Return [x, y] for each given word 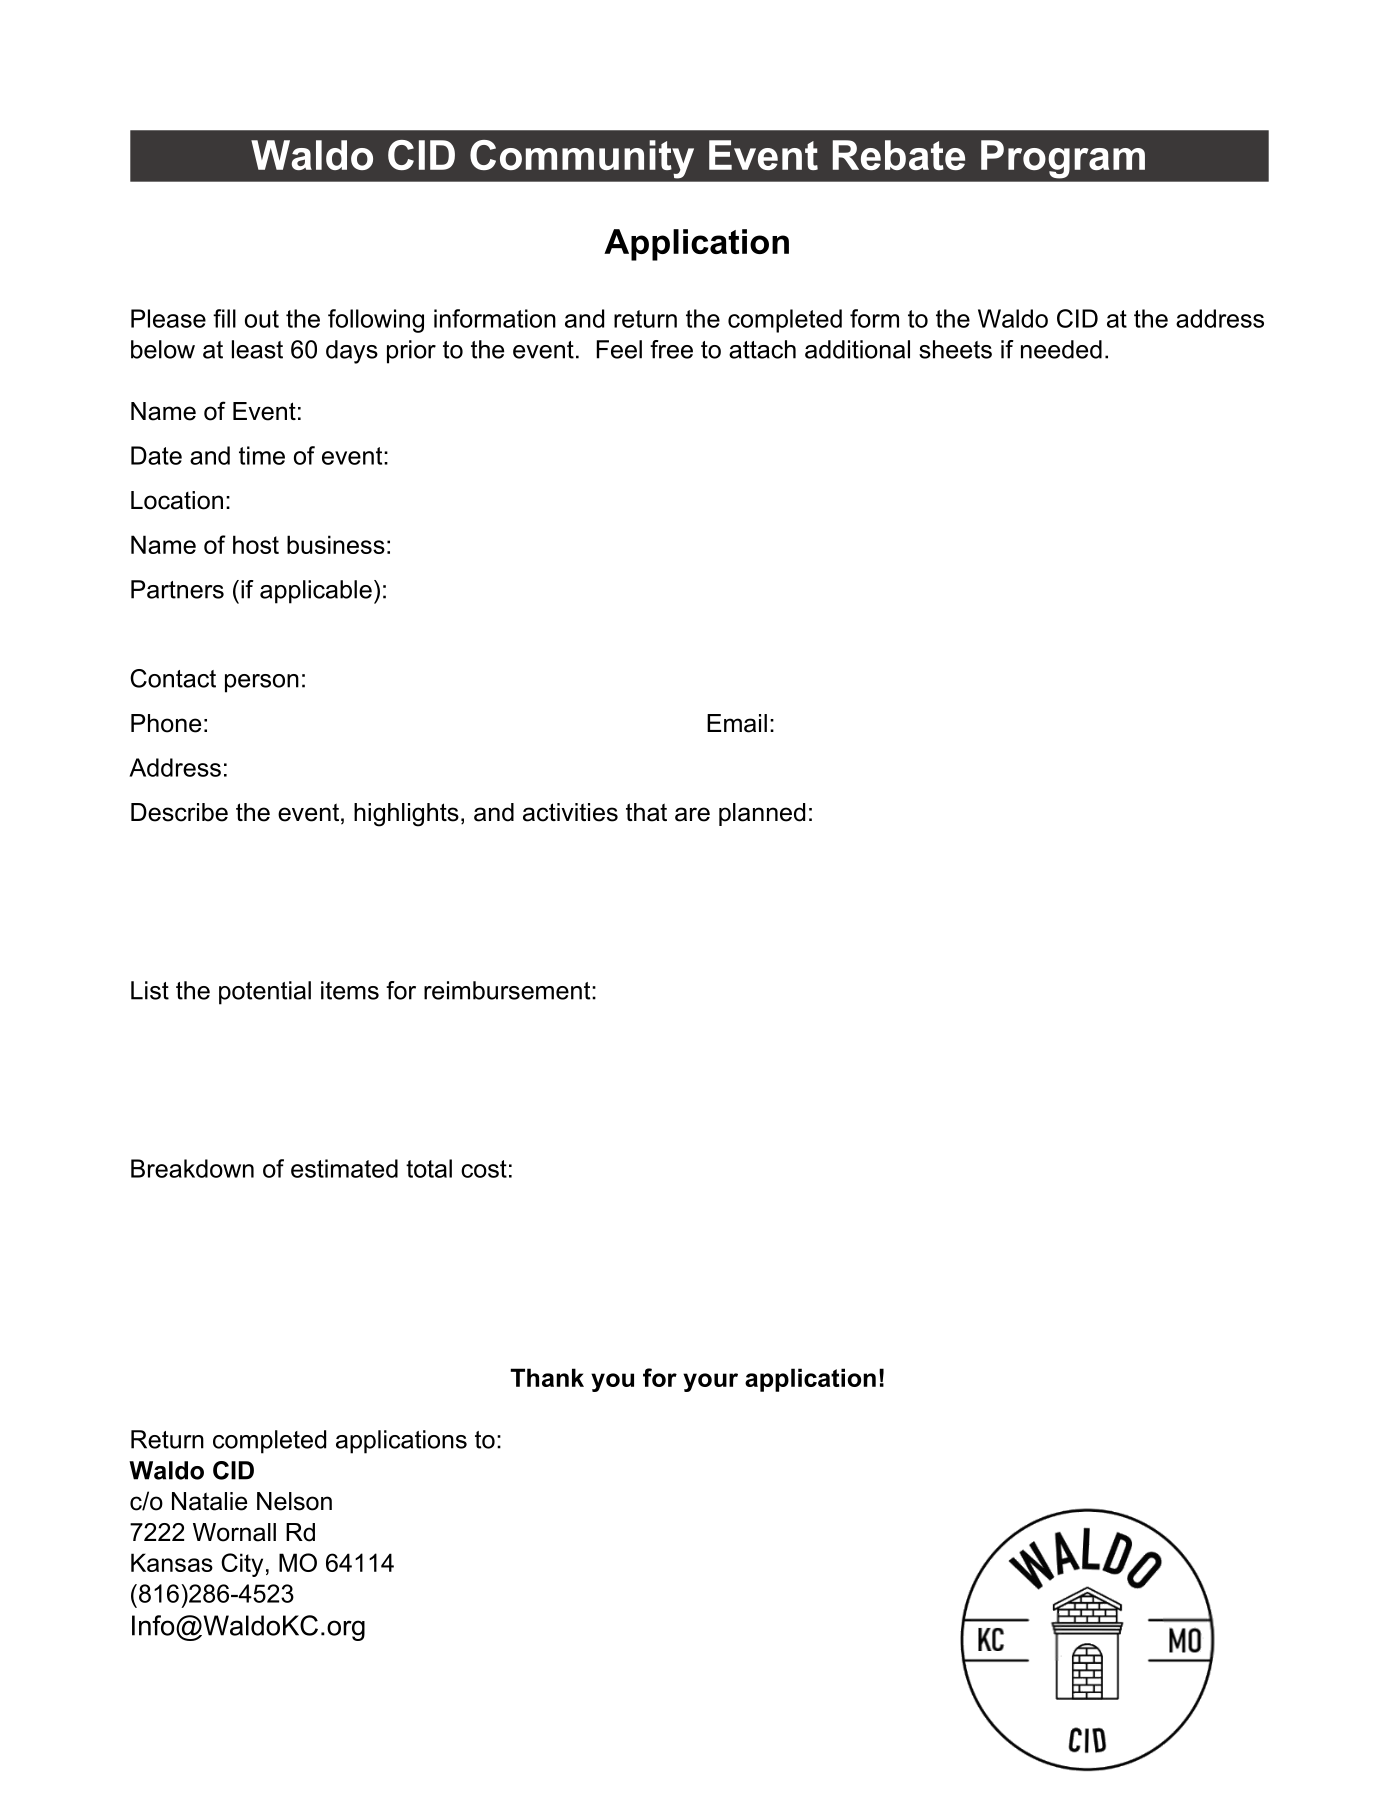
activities [570, 812]
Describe [179, 812]
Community [582, 159]
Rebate [899, 155]
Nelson [294, 1501]
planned [762, 814]
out [262, 319]
